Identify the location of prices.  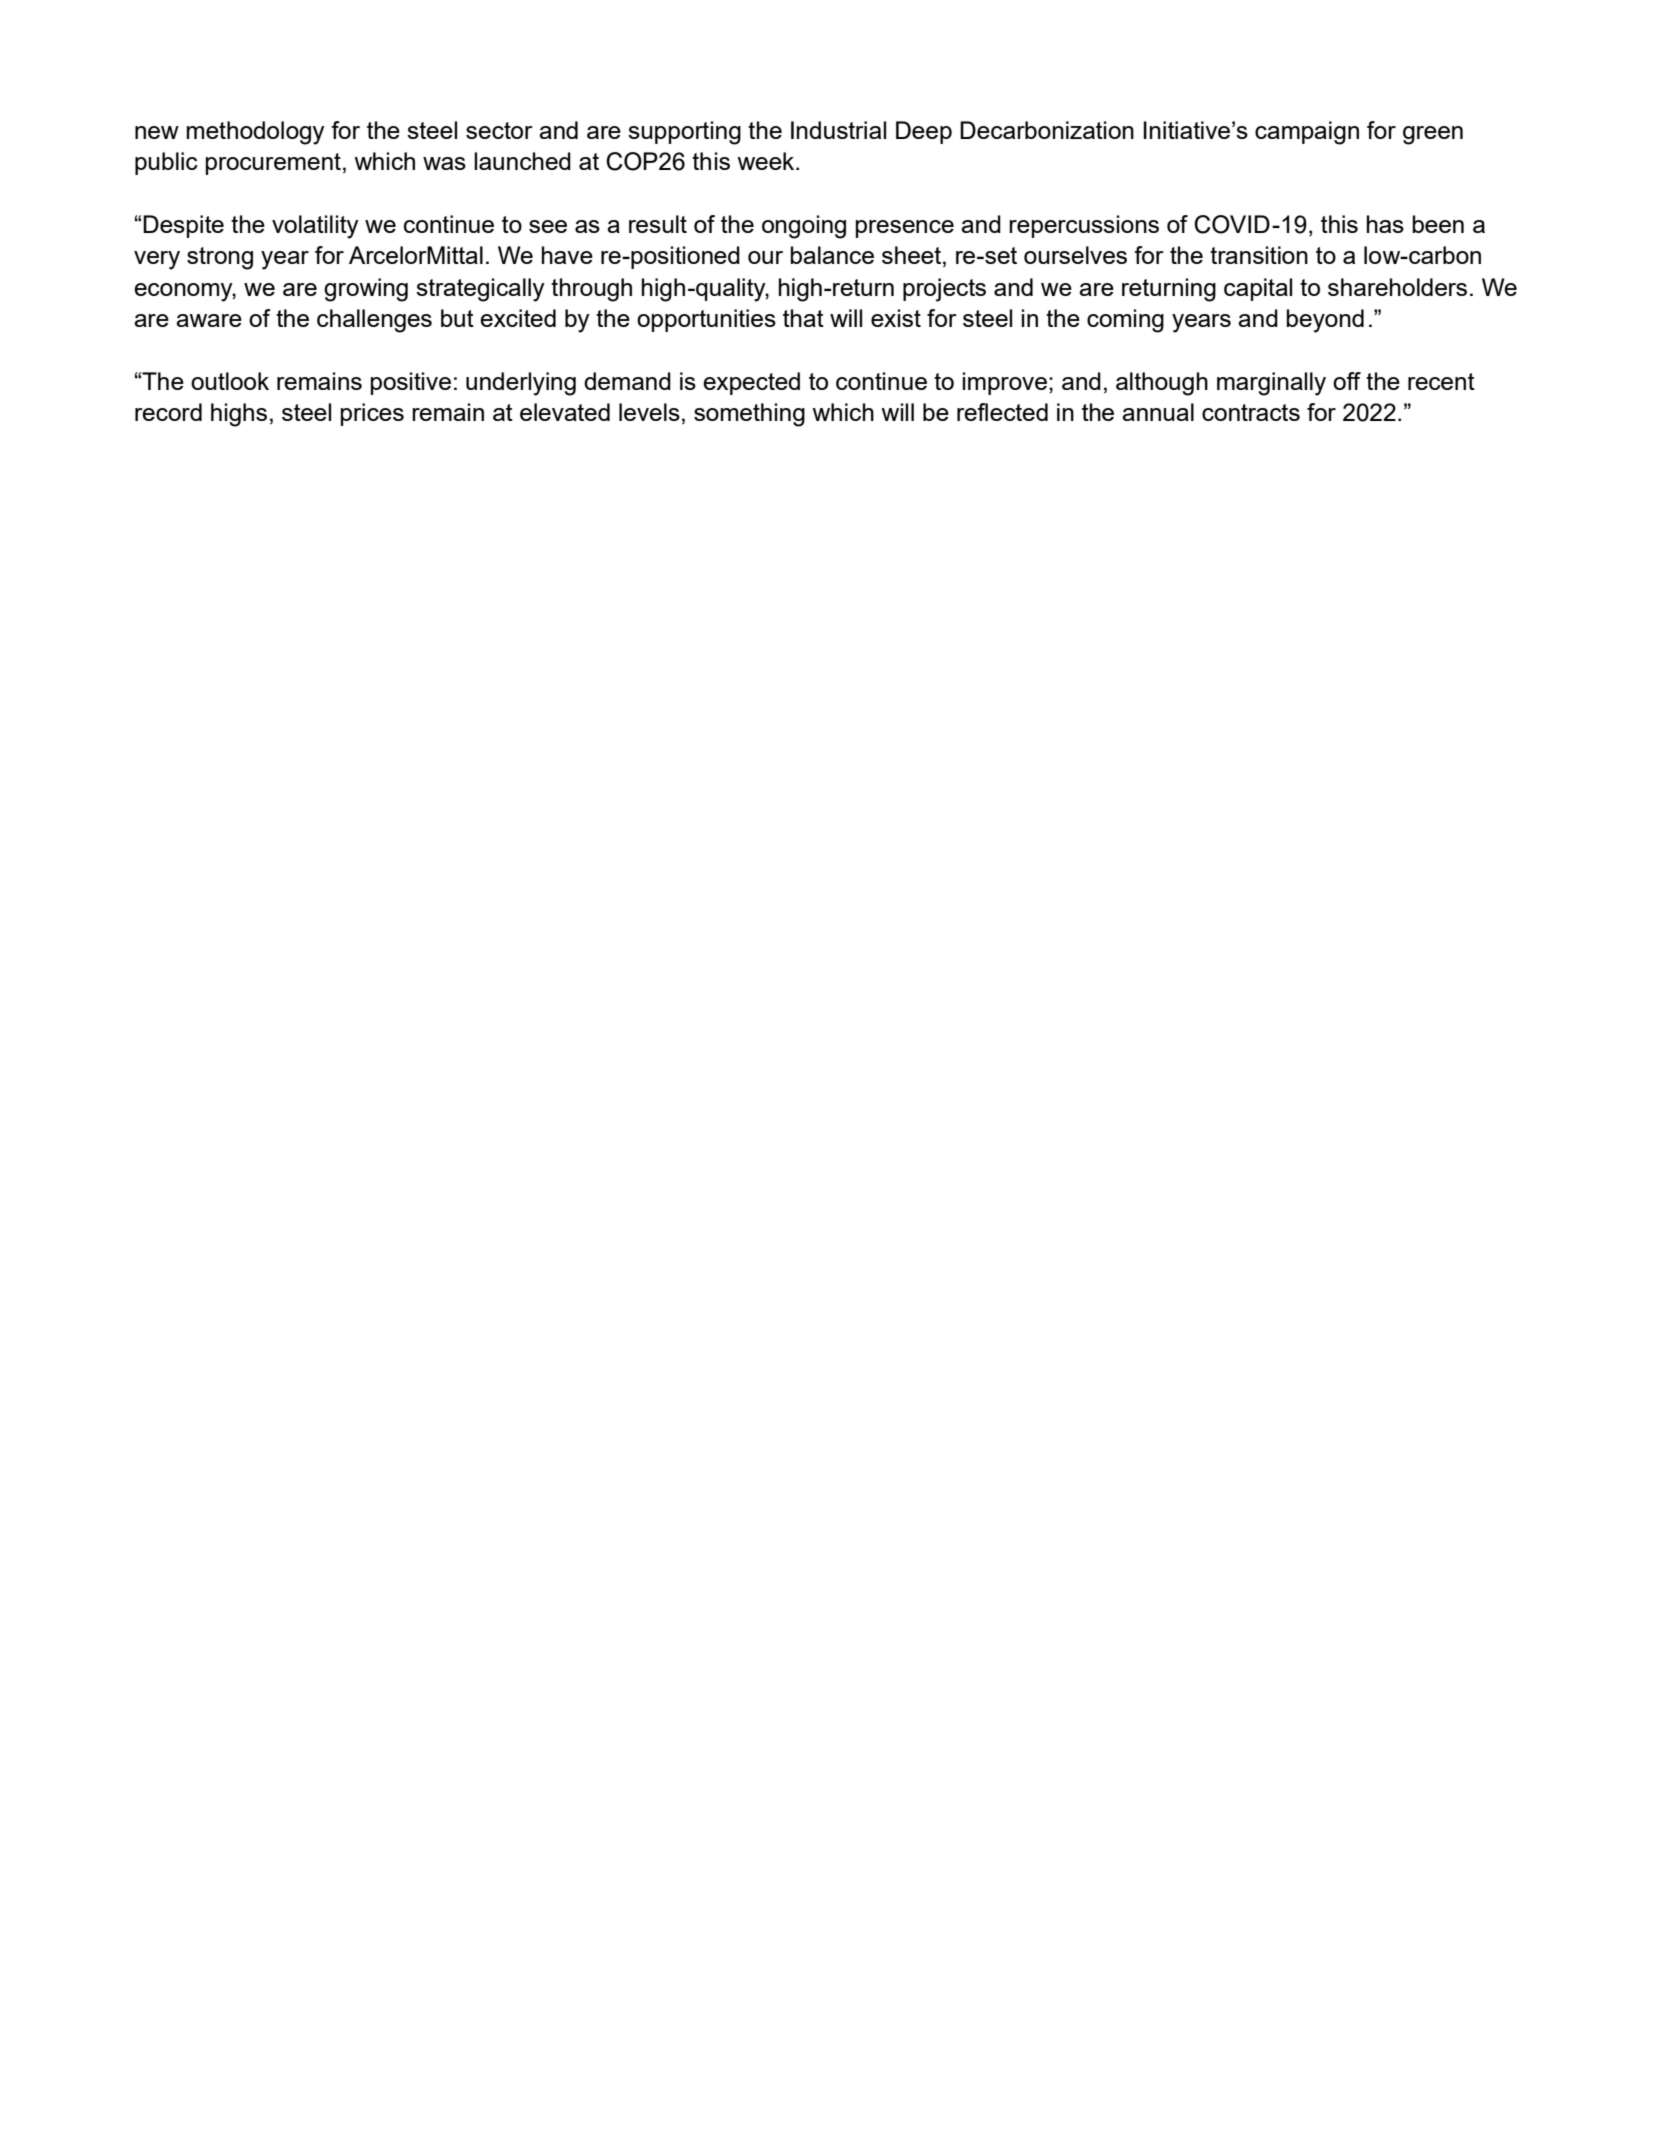
(372, 414).
